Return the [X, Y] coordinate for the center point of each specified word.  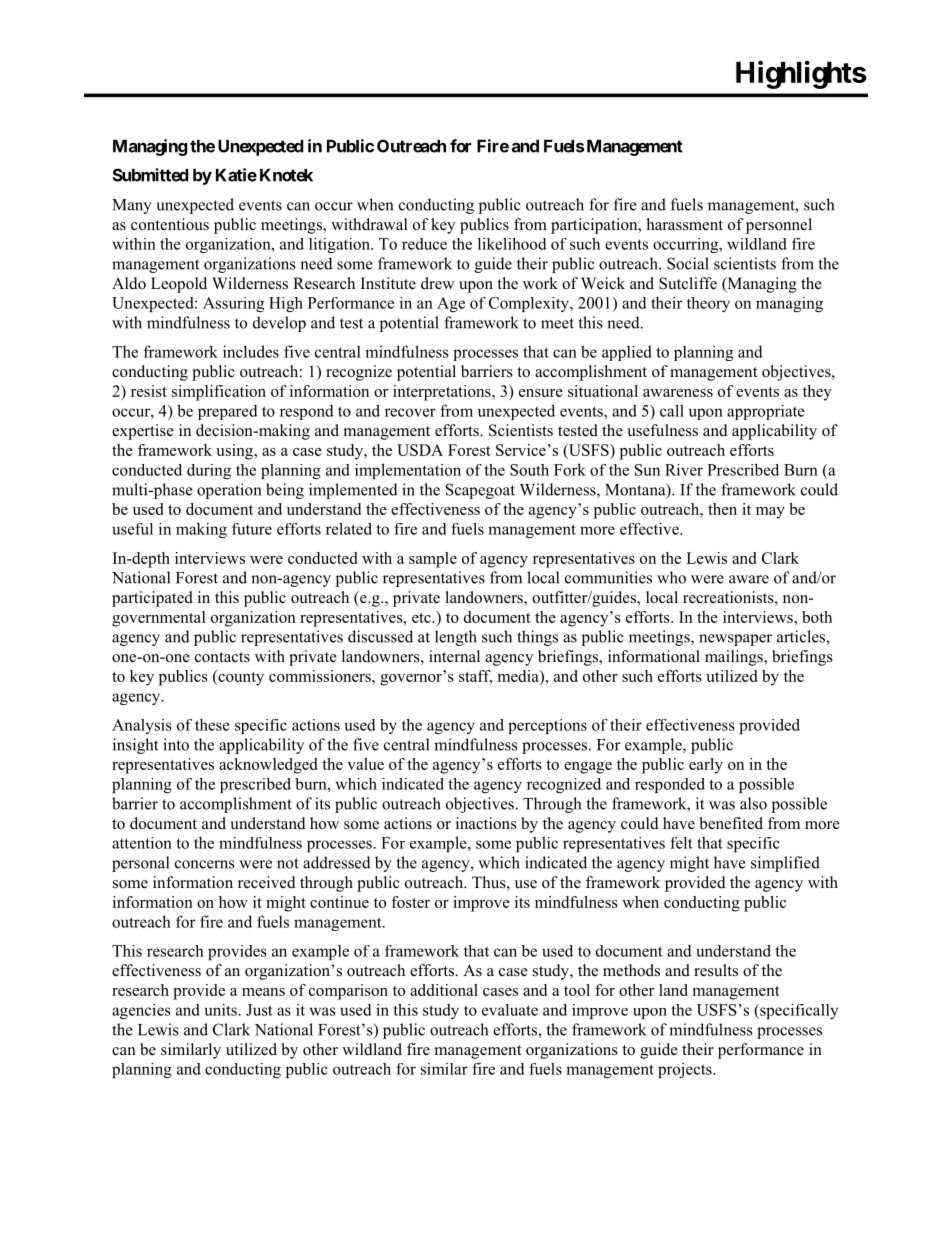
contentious [170, 224]
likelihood [512, 244]
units [221, 1010]
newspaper [735, 640]
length [456, 638]
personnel [779, 226]
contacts [222, 657]
